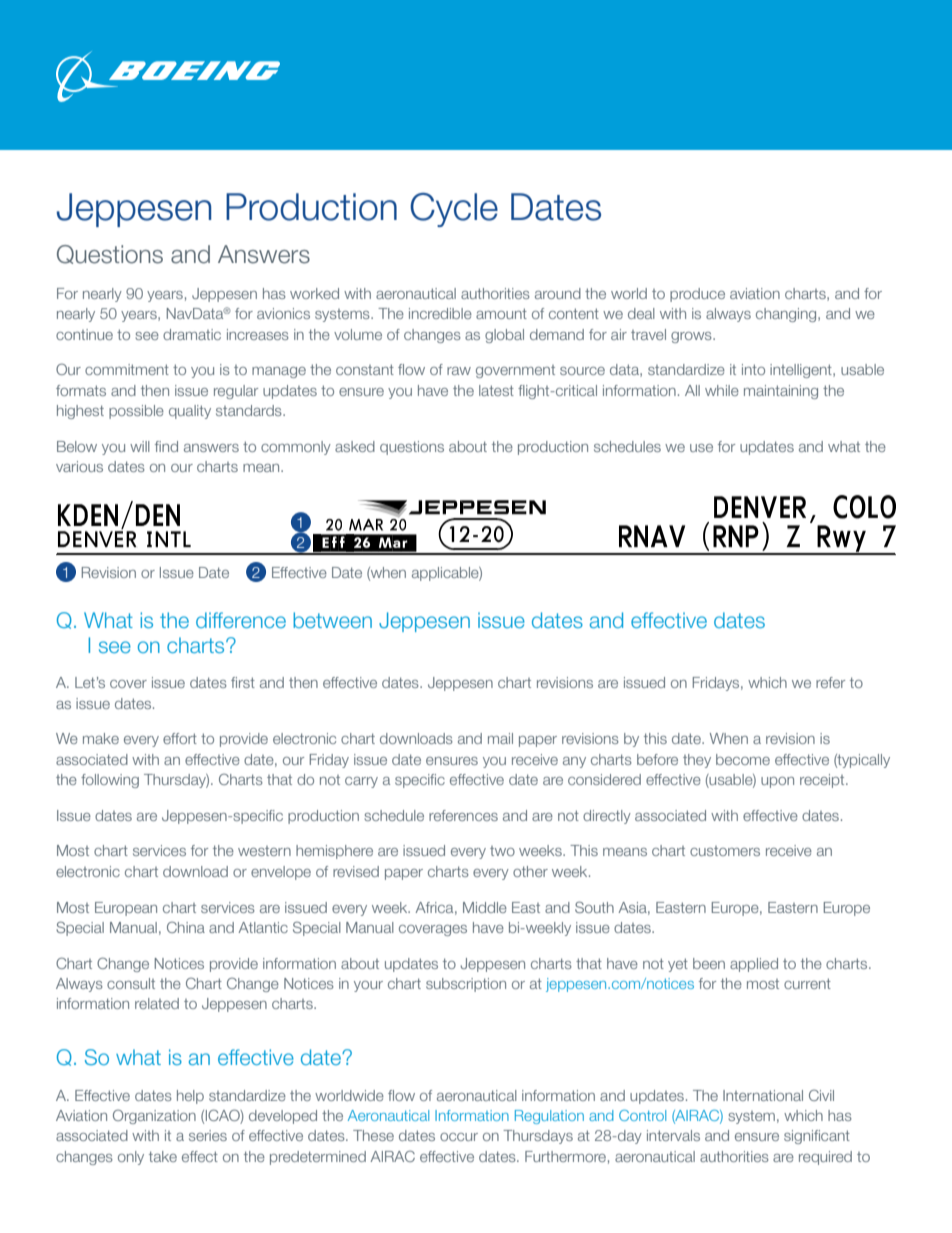 The width and height of the page is (952, 1233). Describe the element at coordinates (725, 851) in the page. I see `customers` at that location.
